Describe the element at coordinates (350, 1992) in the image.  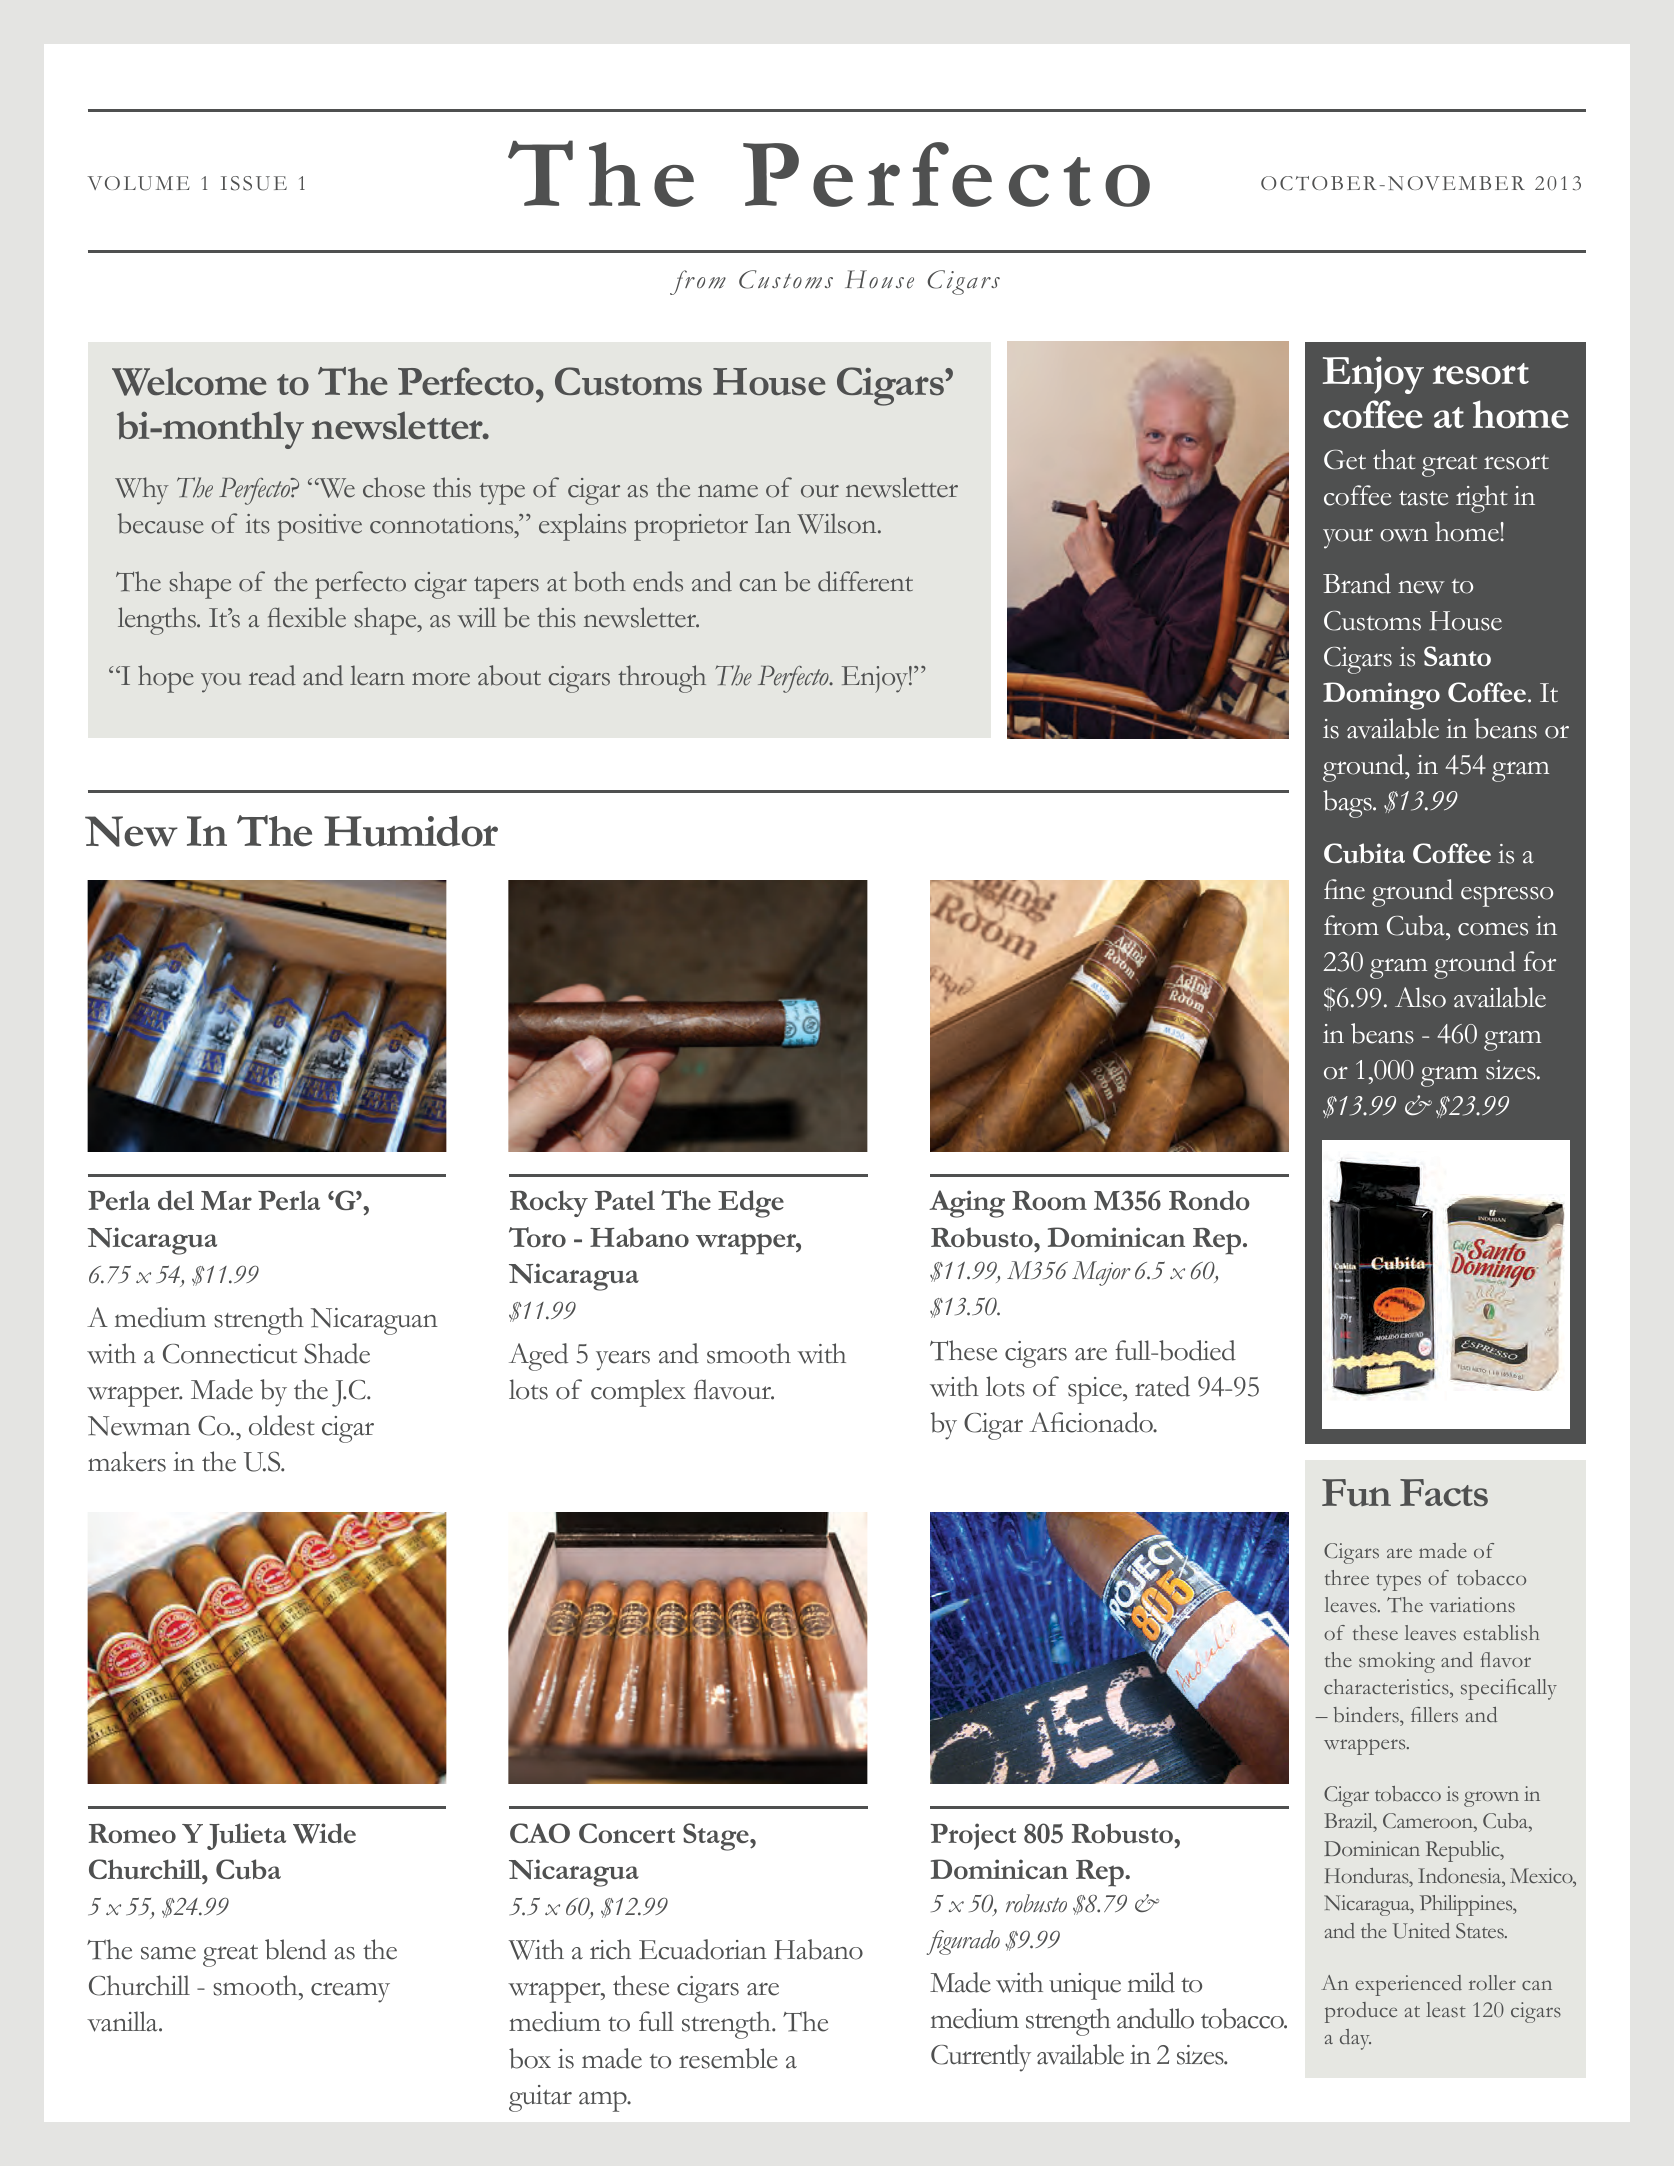
I see `creamy` at that location.
